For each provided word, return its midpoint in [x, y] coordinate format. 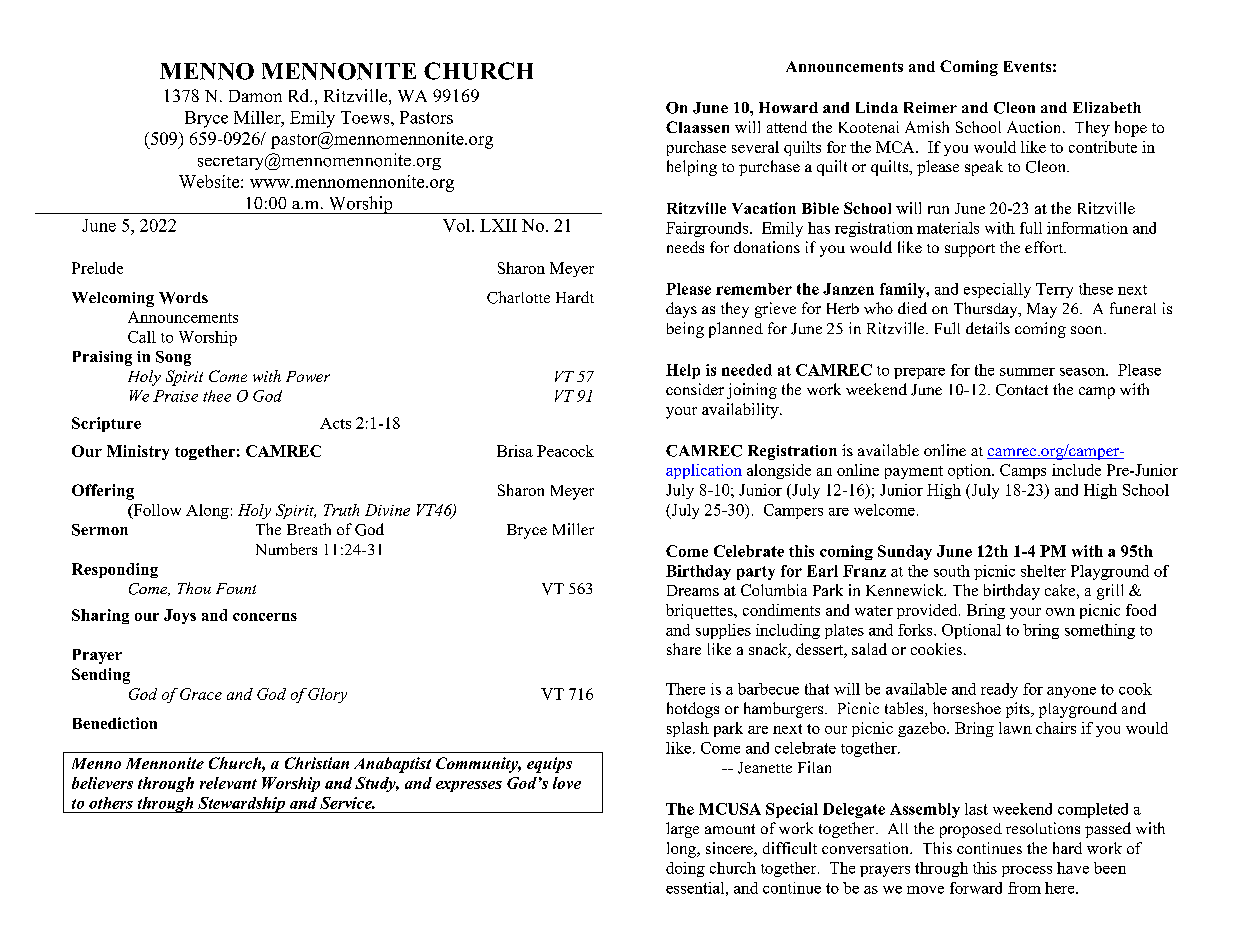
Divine [387, 510]
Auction [1035, 127]
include [1076, 470]
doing [685, 869]
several [755, 147]
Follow [156, 511]
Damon [255, 96]
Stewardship [241, 805]
